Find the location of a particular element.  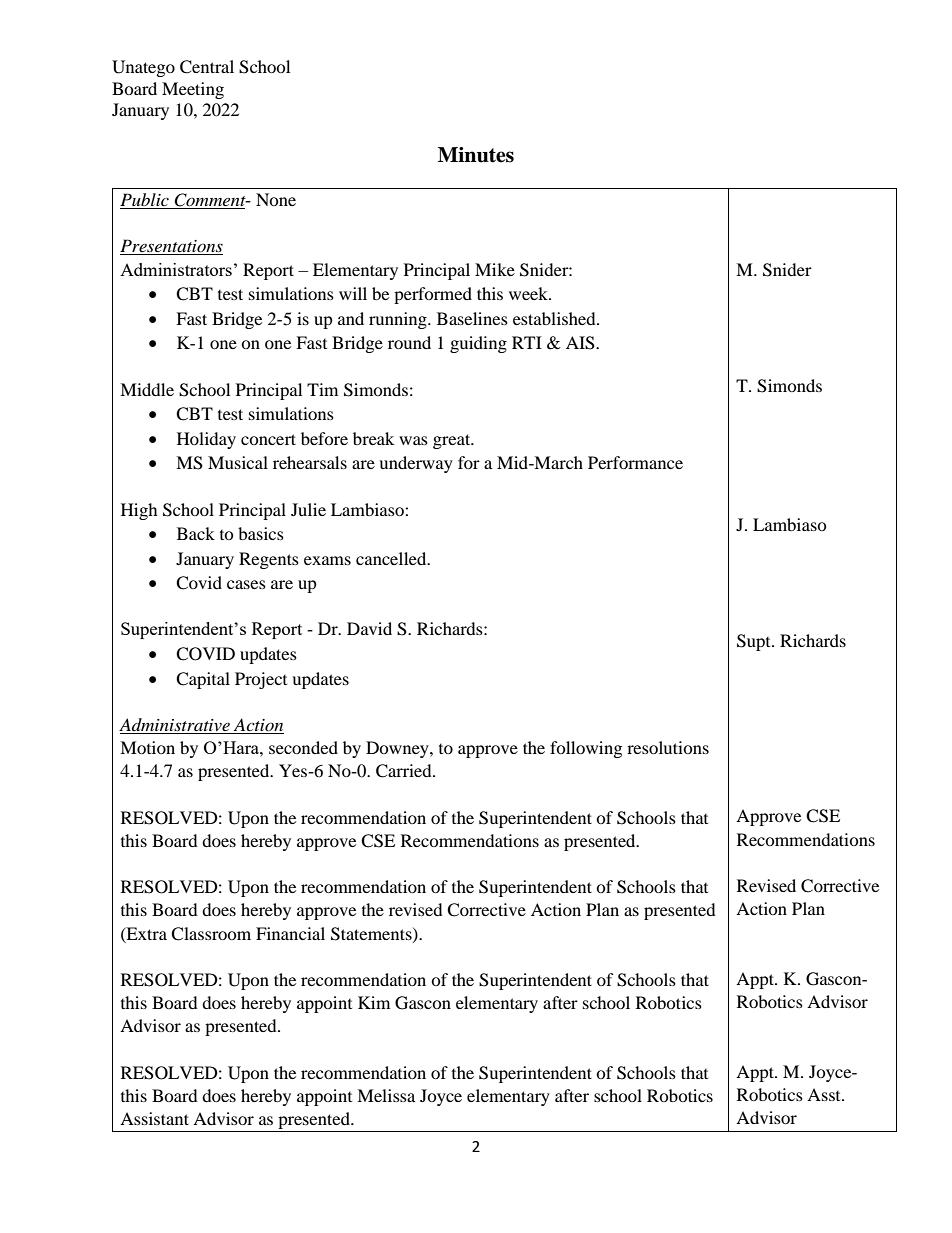

Performance is located at coordinates (635, 462).
